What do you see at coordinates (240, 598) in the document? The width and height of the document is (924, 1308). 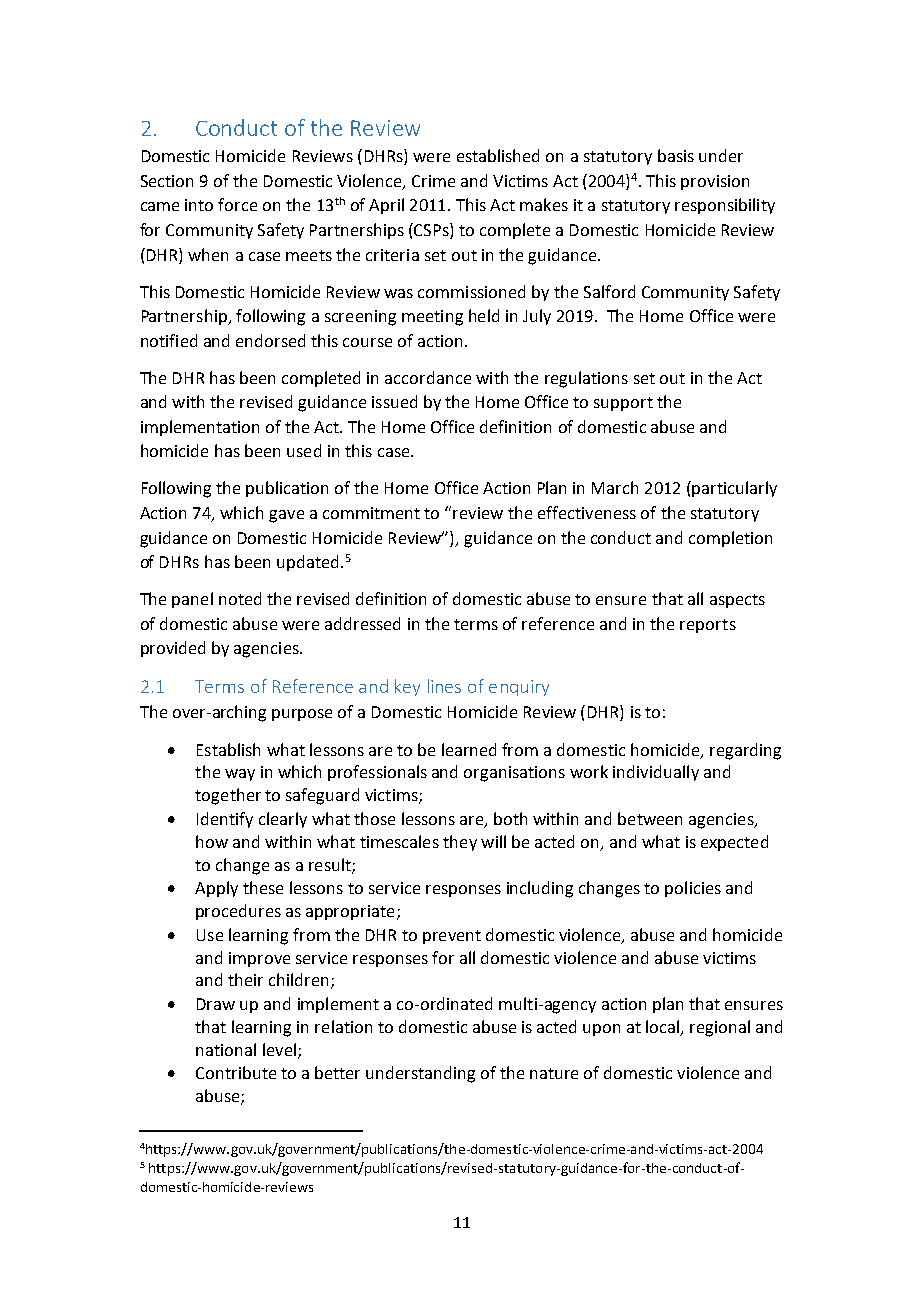 I see `noted` at bounding box center [240, 598].
